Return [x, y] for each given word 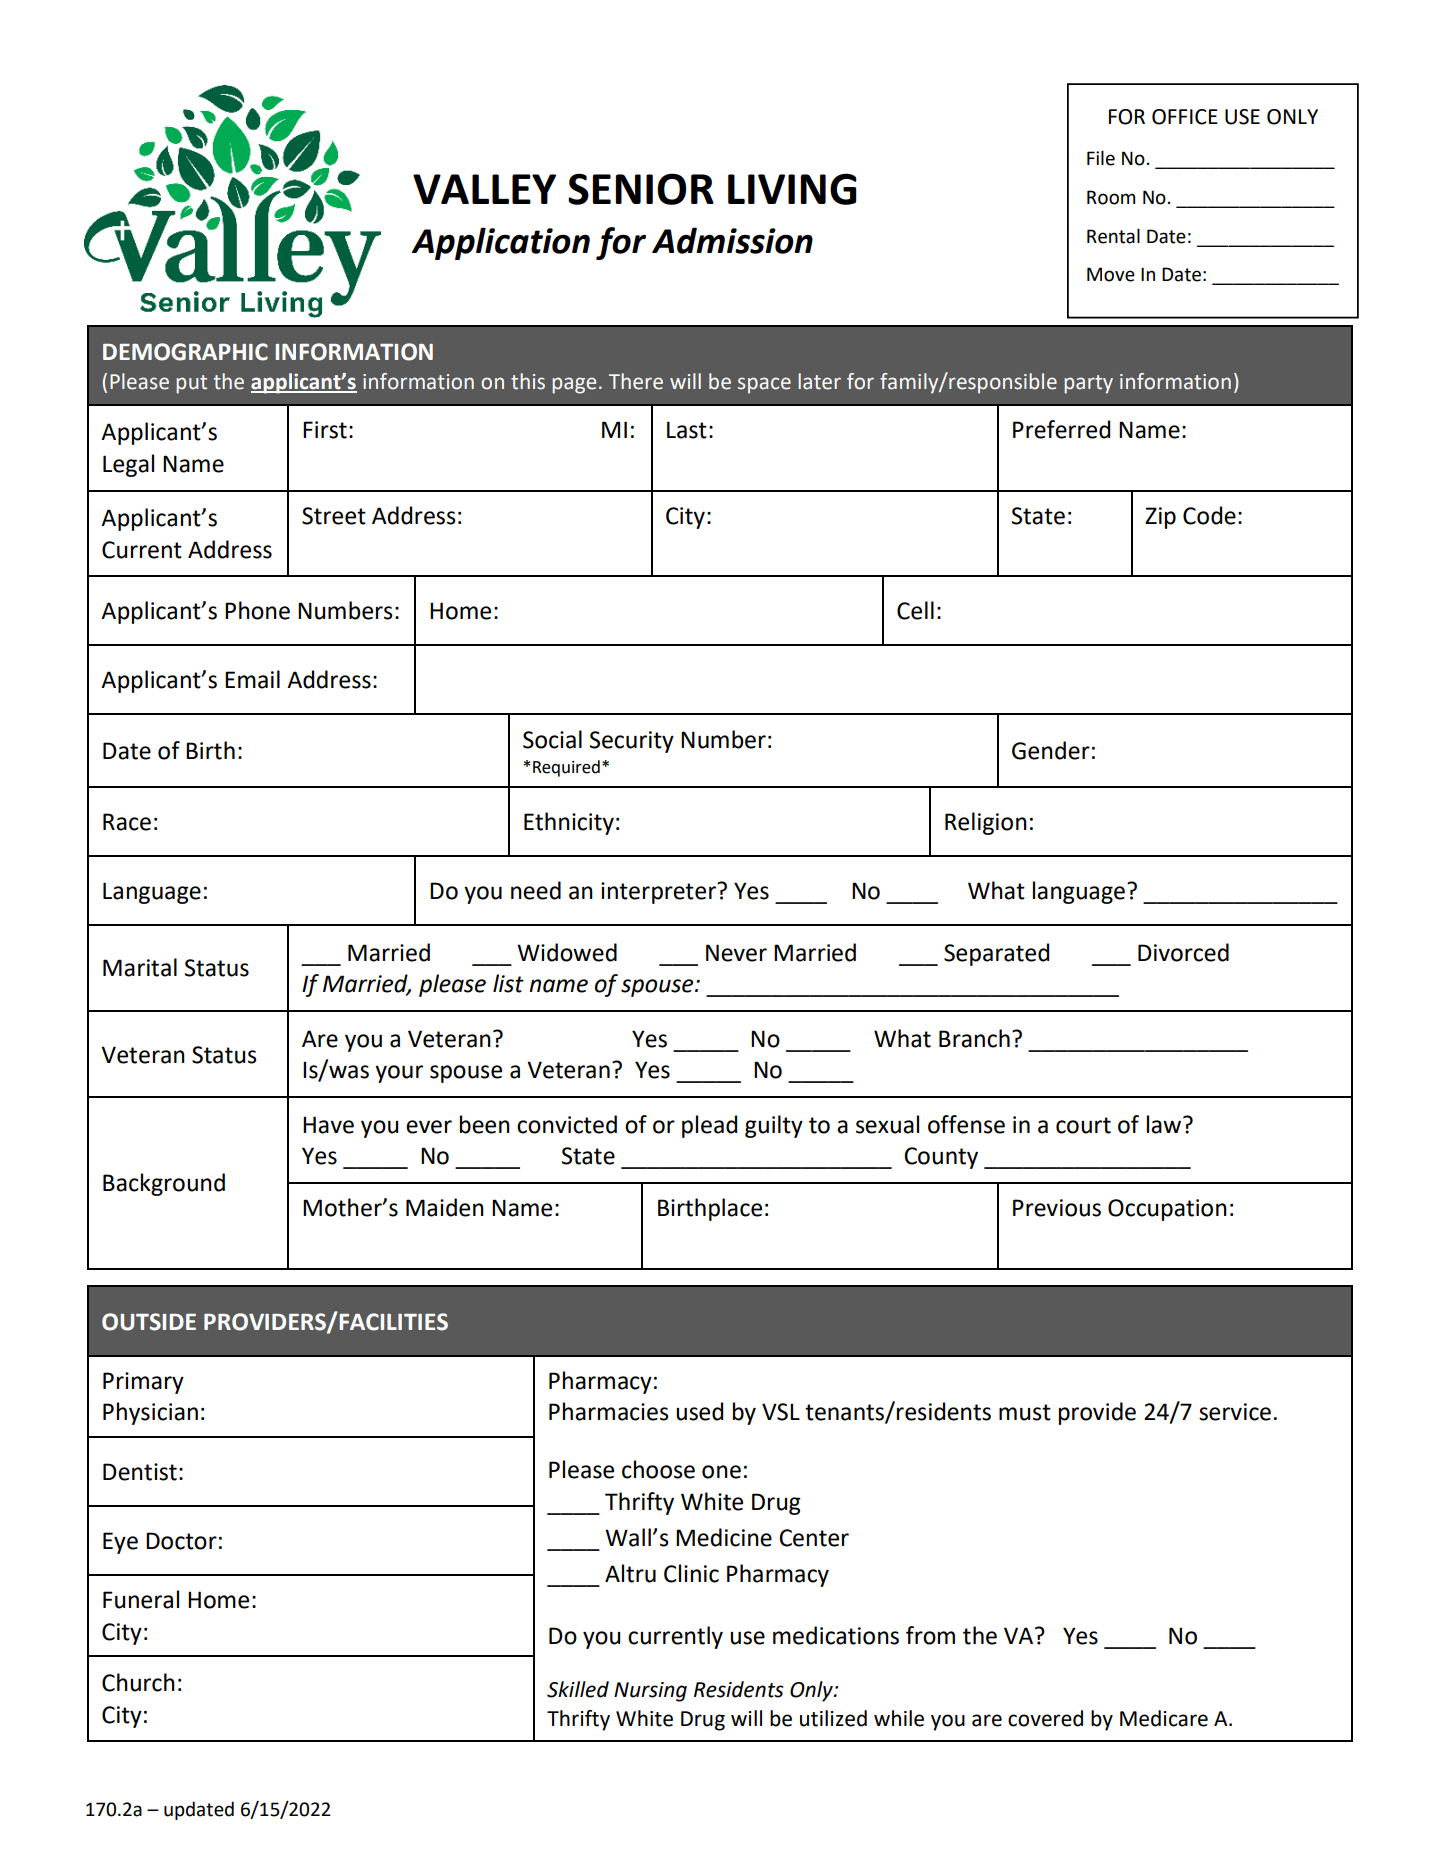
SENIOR [641, 189]
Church [138, 1682]
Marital [140, 967]
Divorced [1183, 952]
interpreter [659, 893]
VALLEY [484, 189]
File [1101, 158]
